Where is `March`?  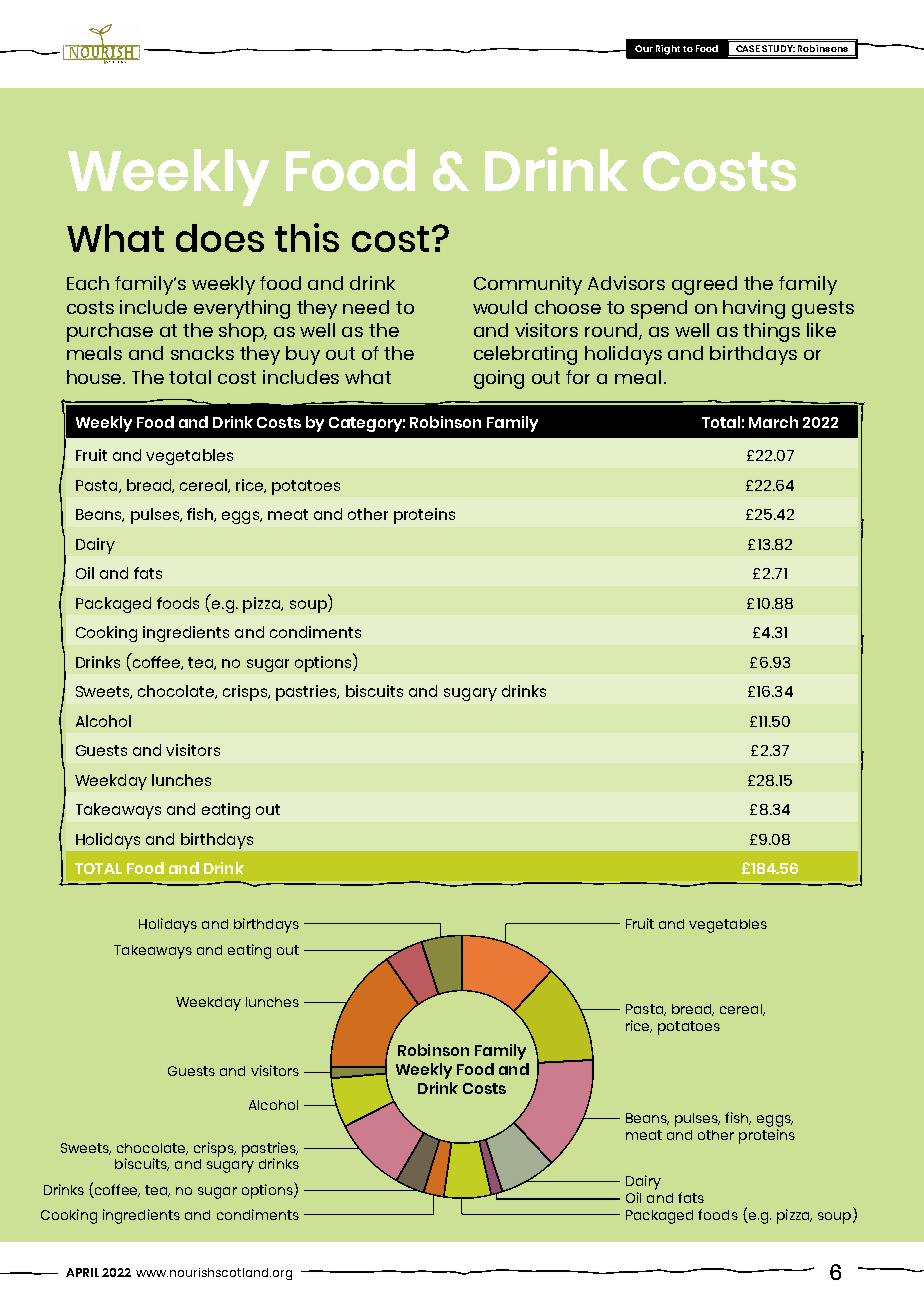 March is located at coordinates (773, 422).
